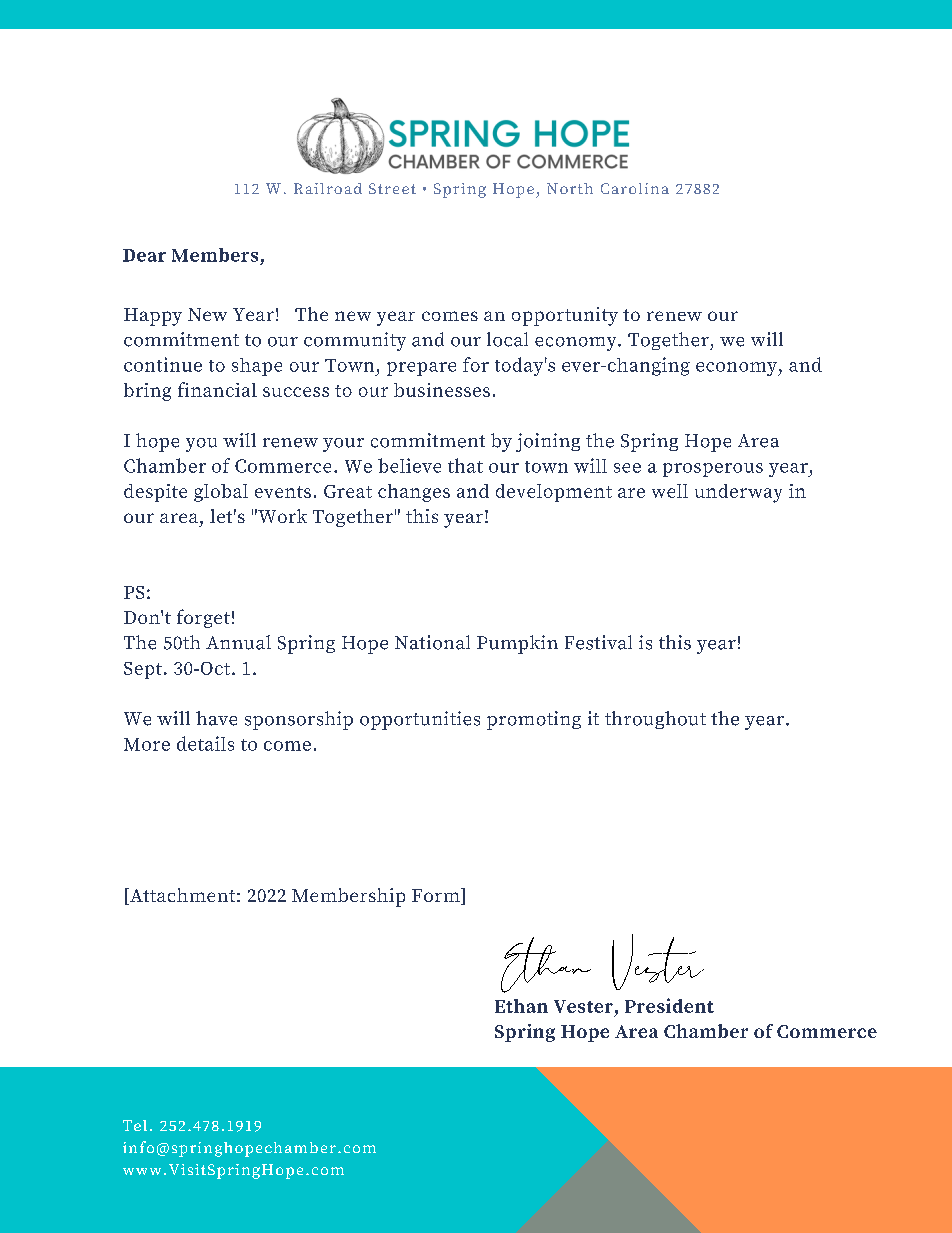 Image resolution: width=952 pixels, height=1233 pixels. What do you see at coordinates (238, 642) in the screenshot?
I see `Annual` at bounding box center [238, 642].
